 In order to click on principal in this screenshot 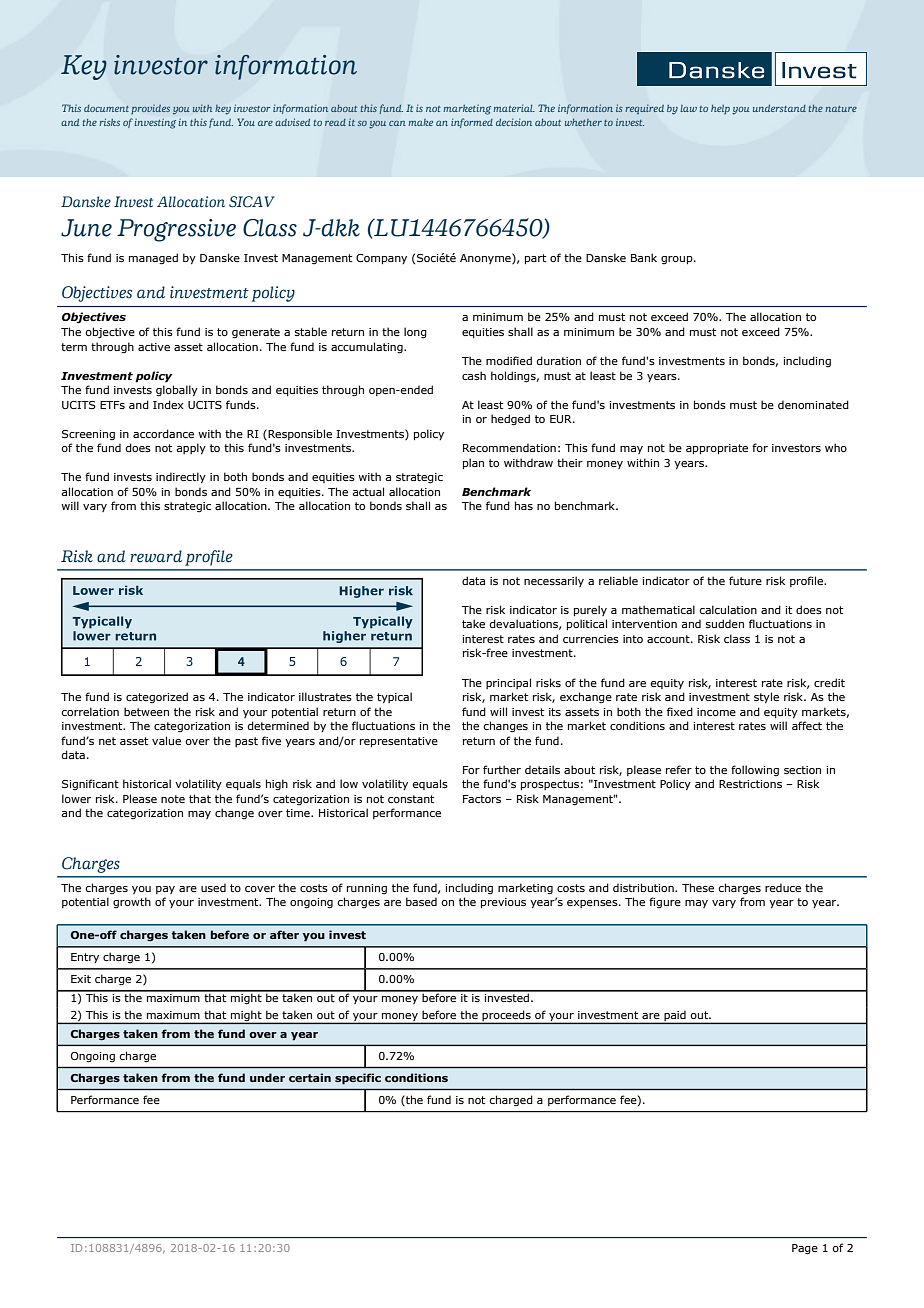, I will do `click(508, 683)`.
